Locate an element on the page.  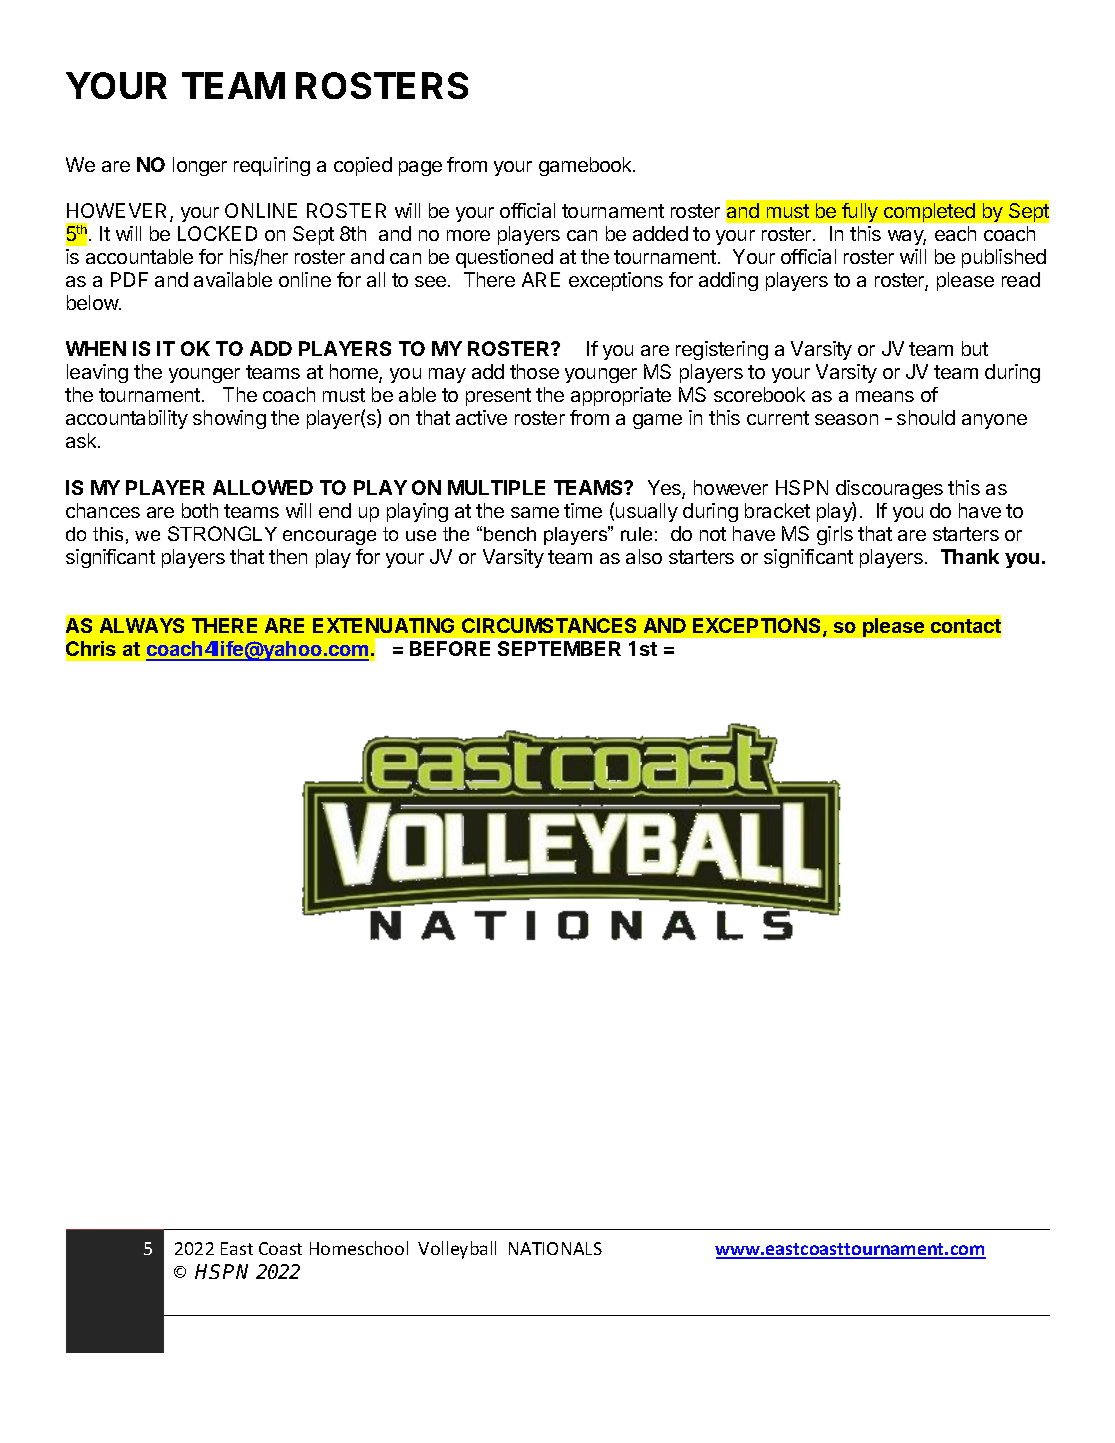
NATIONALS is located at coordinates (555, 1248).
